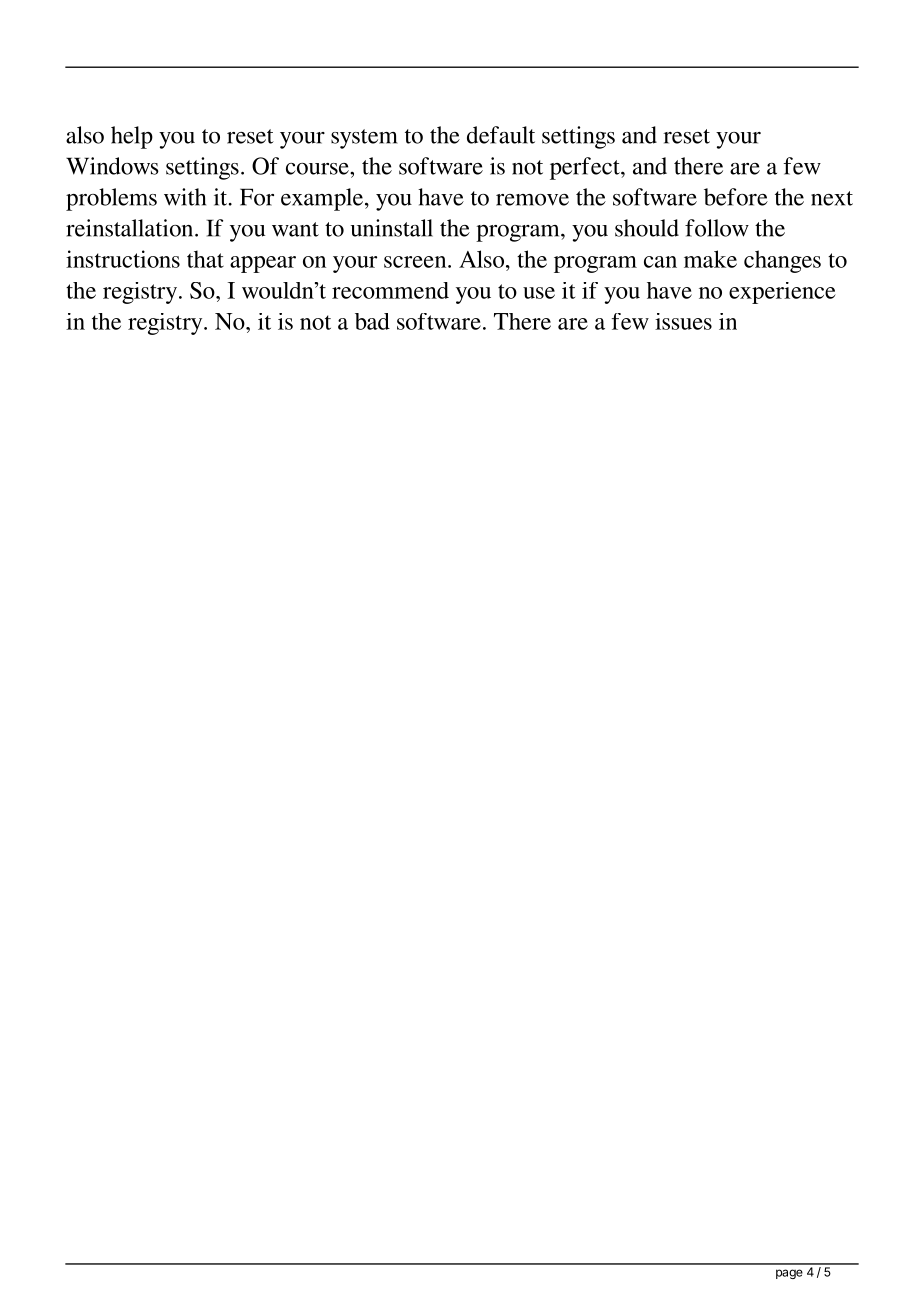  Describe the element at coordinates (782, 261) in the image. I see `changes` at that location.
